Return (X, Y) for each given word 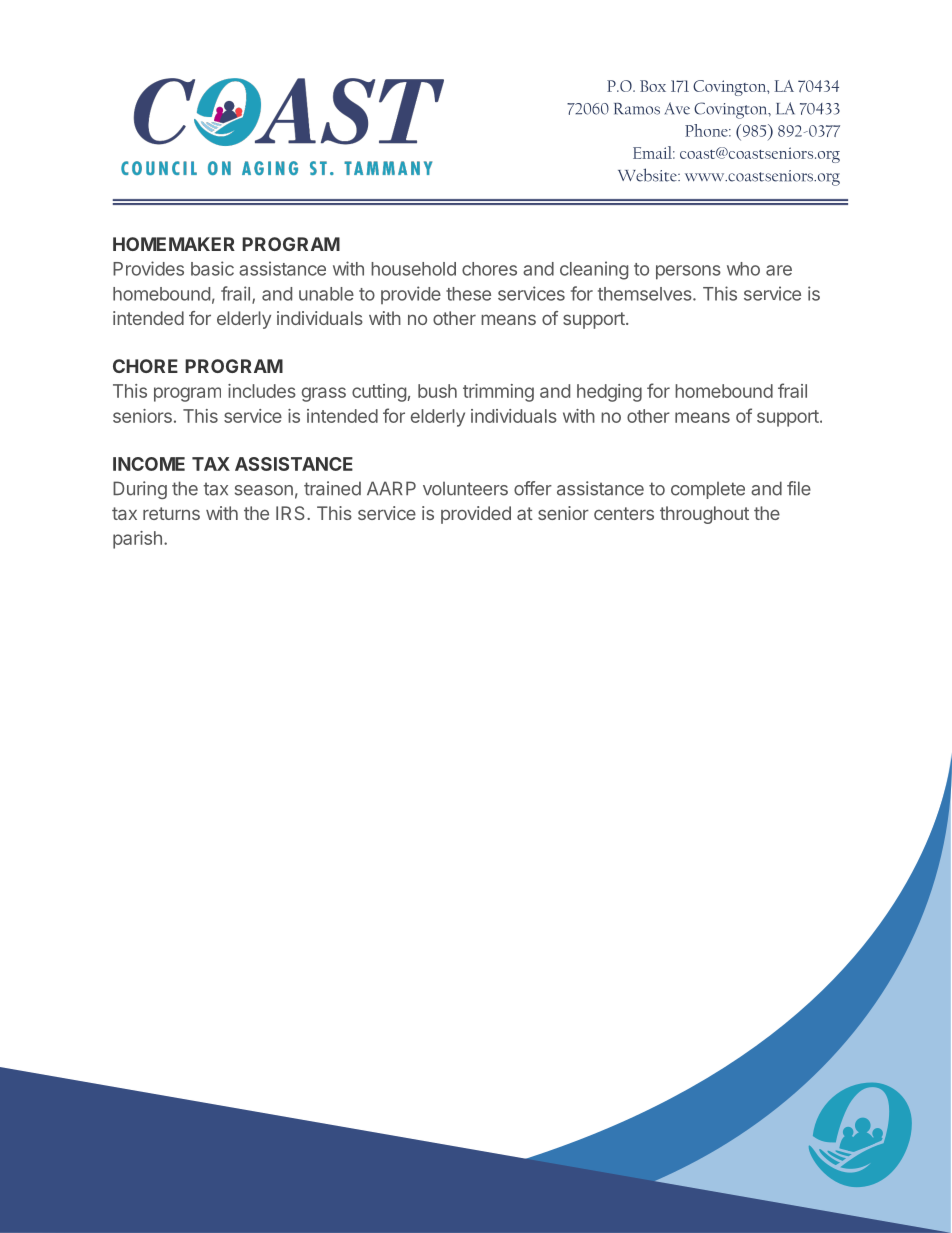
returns (171, 513)
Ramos (637, 109)
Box (653, 86)
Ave (677, 108)
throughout (704, 515)
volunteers (465, 489)
